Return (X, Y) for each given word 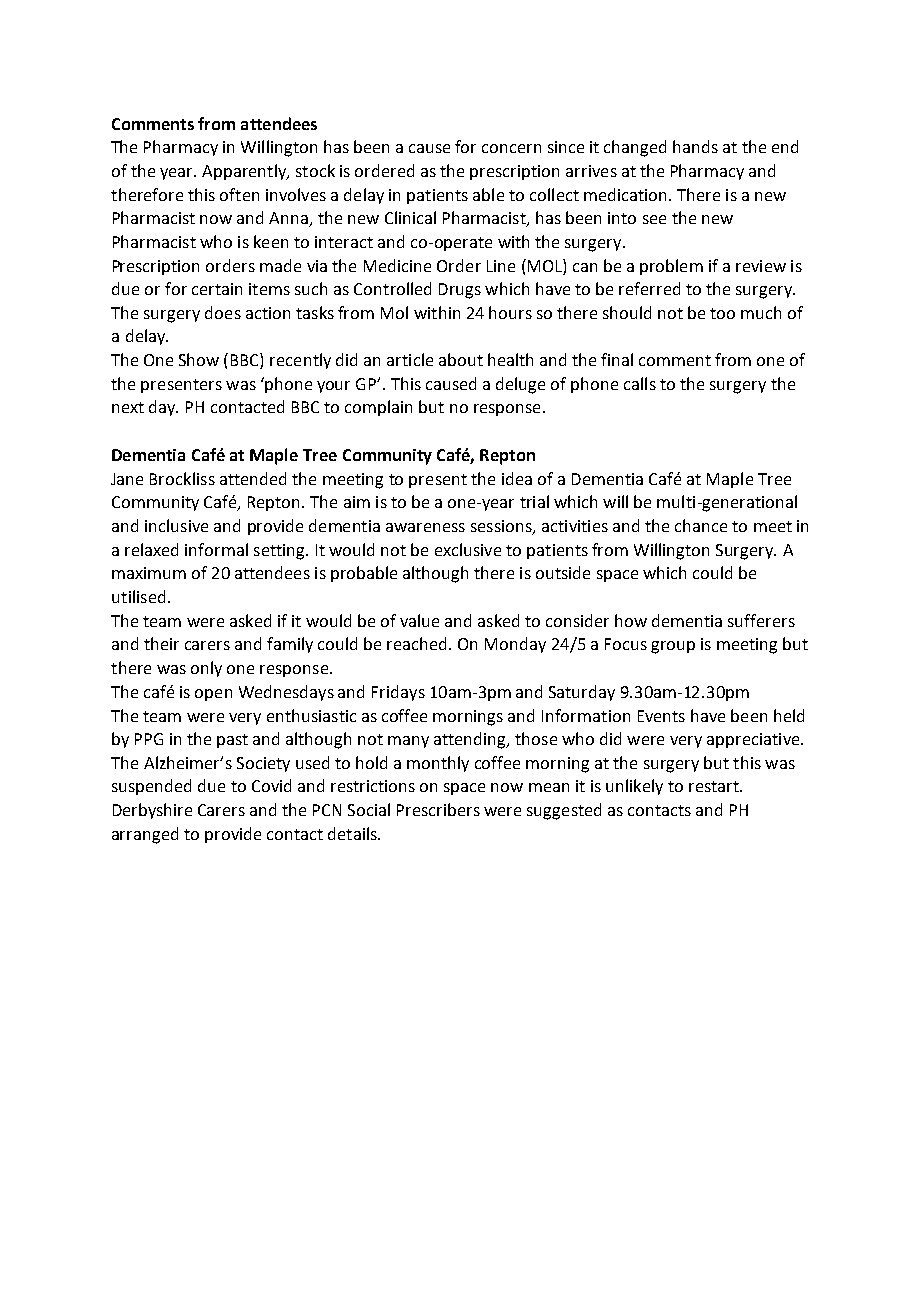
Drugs (460, 291)
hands (695, 146)
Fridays (398, 693)
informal (216, 549)
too (722, 313)
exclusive (468, 549)
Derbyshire (152, 811)
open (213, 695)
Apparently (245, 172)
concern (511, 148)
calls (640, 383)
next (128, 407)
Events (661, 716)
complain (378, 408)
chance (701, 525)
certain (217, 289)
